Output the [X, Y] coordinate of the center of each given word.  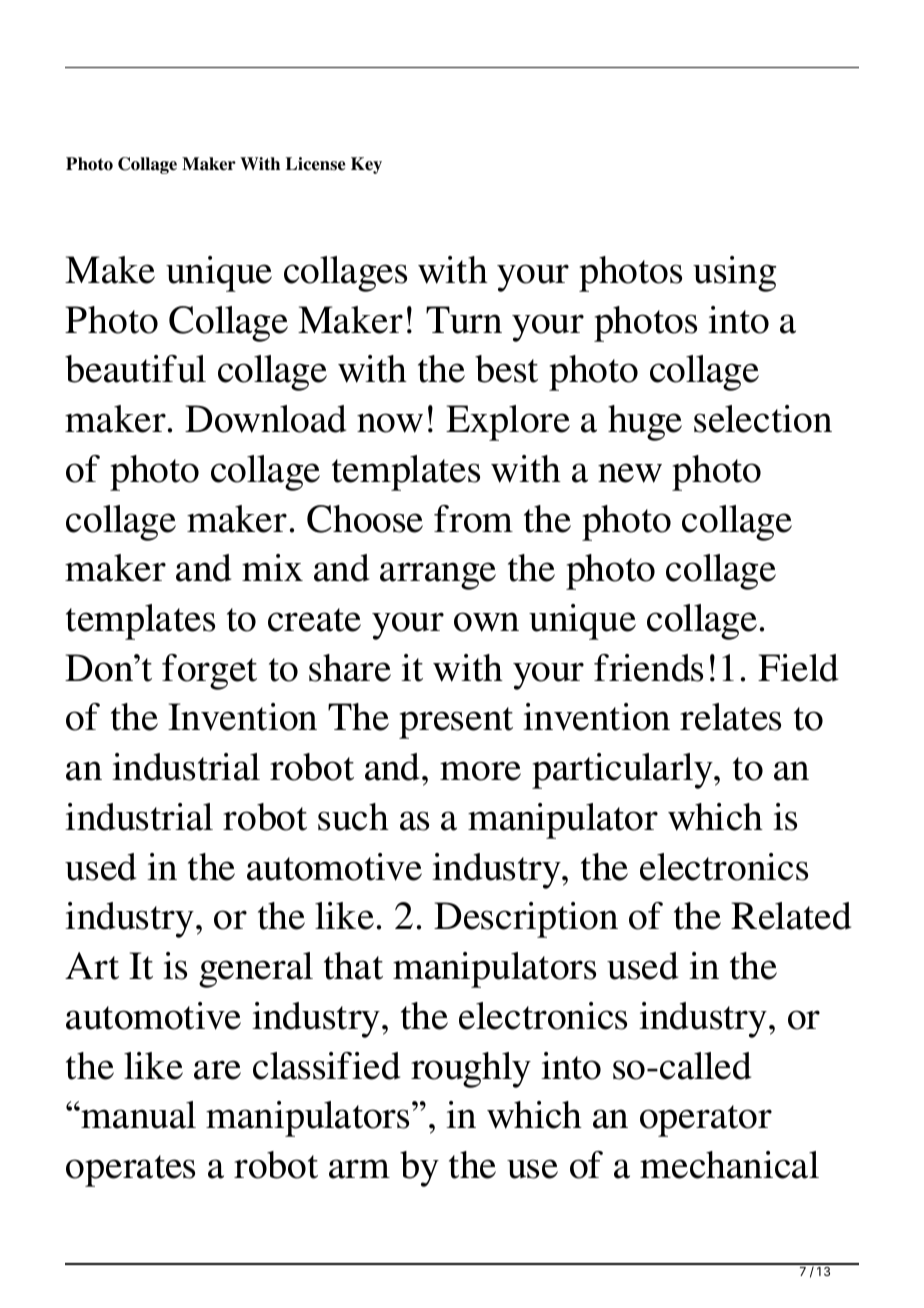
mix [272, 567]
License [316, 164]
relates [730, 717]
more [480, 771]
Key [366, 165]
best [506, 369]
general [256, 970]
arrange [438, 576]
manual [138, 1115]
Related [791, 916]
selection [763, 419]
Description [526, 920]
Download [265, 419]
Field [798, 668]
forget [209, 672]
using [734, 274]
